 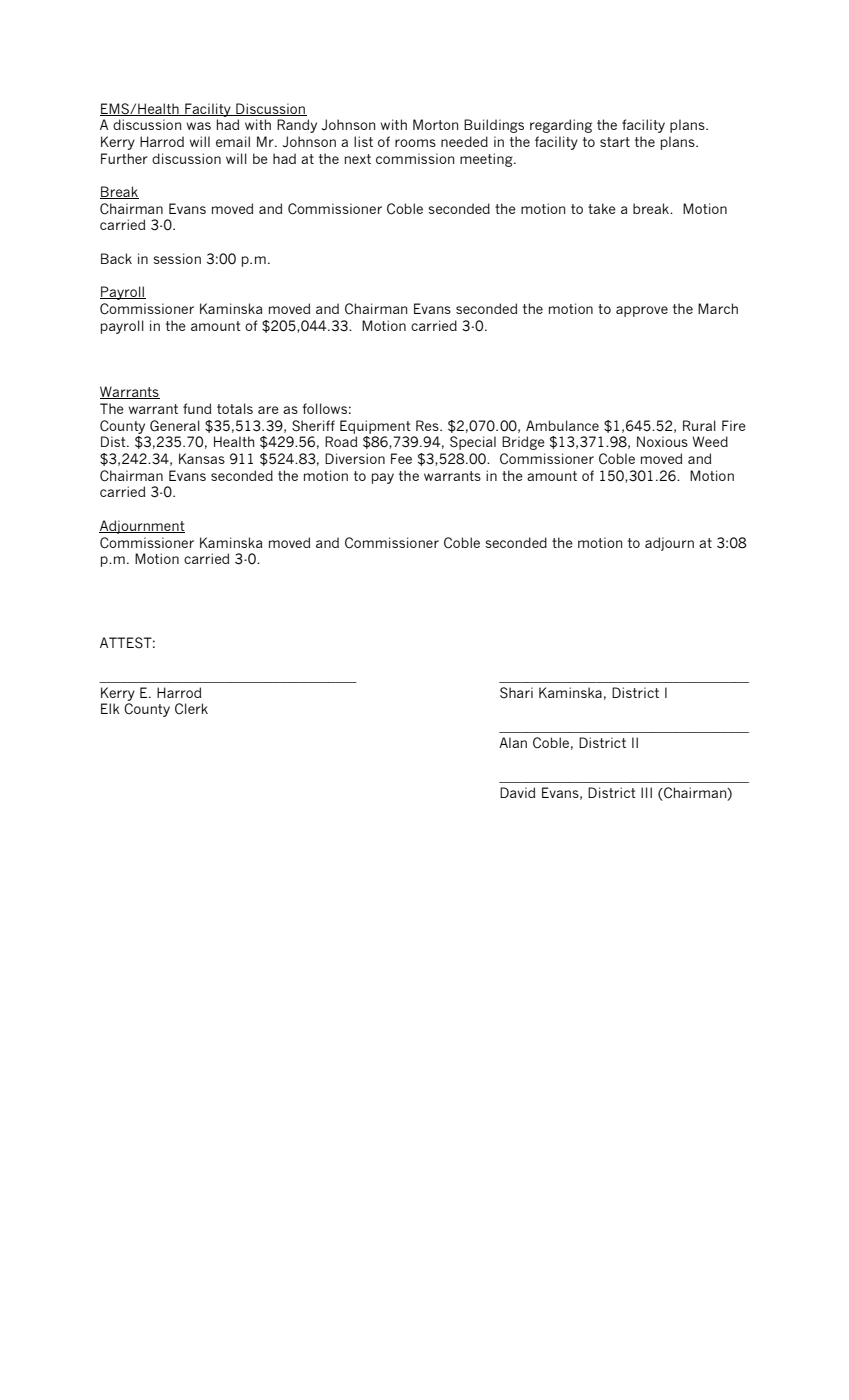 I want to click on Clerk, so click(x=191, y=709).
